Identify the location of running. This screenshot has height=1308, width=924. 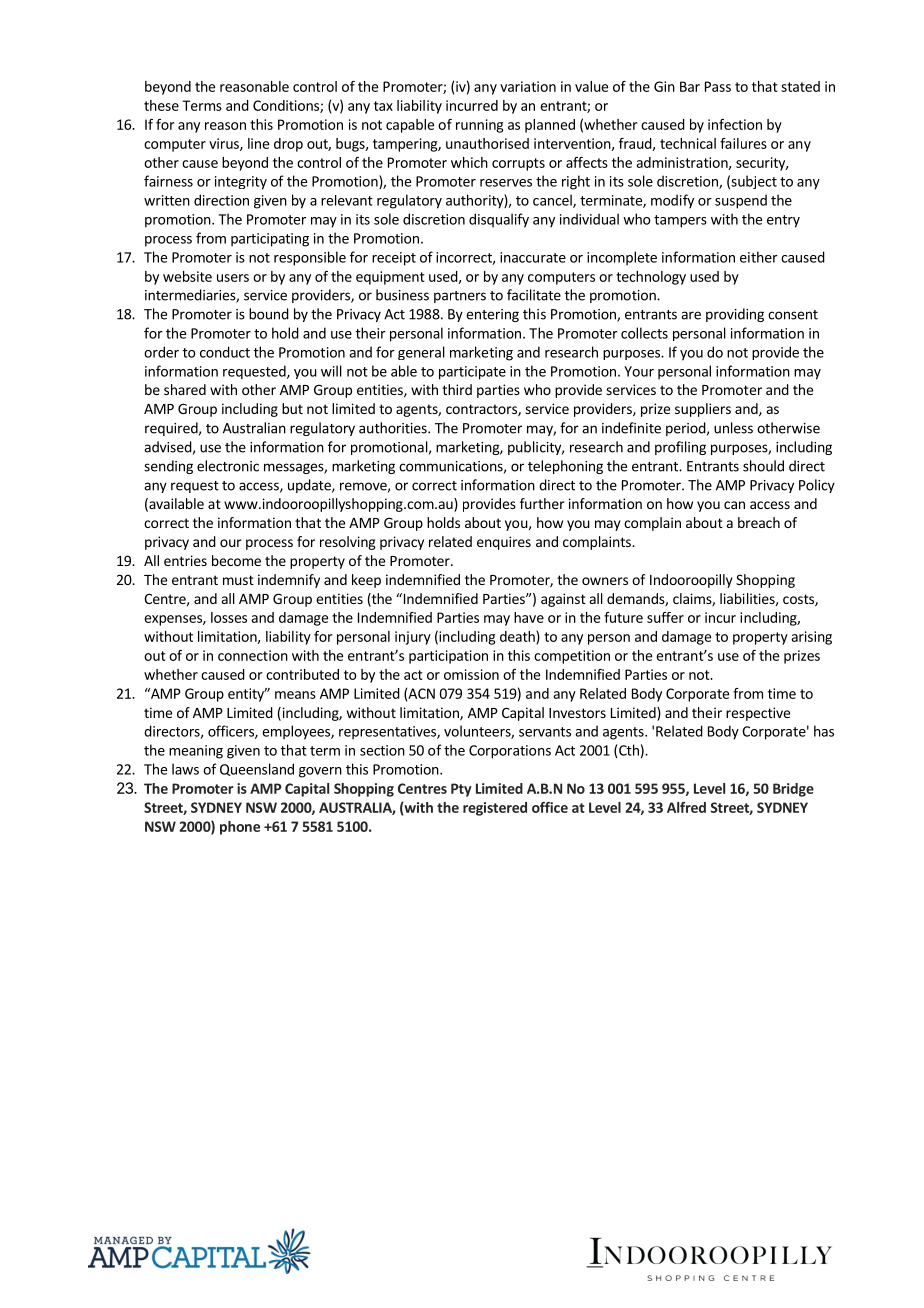
(479, 126).
